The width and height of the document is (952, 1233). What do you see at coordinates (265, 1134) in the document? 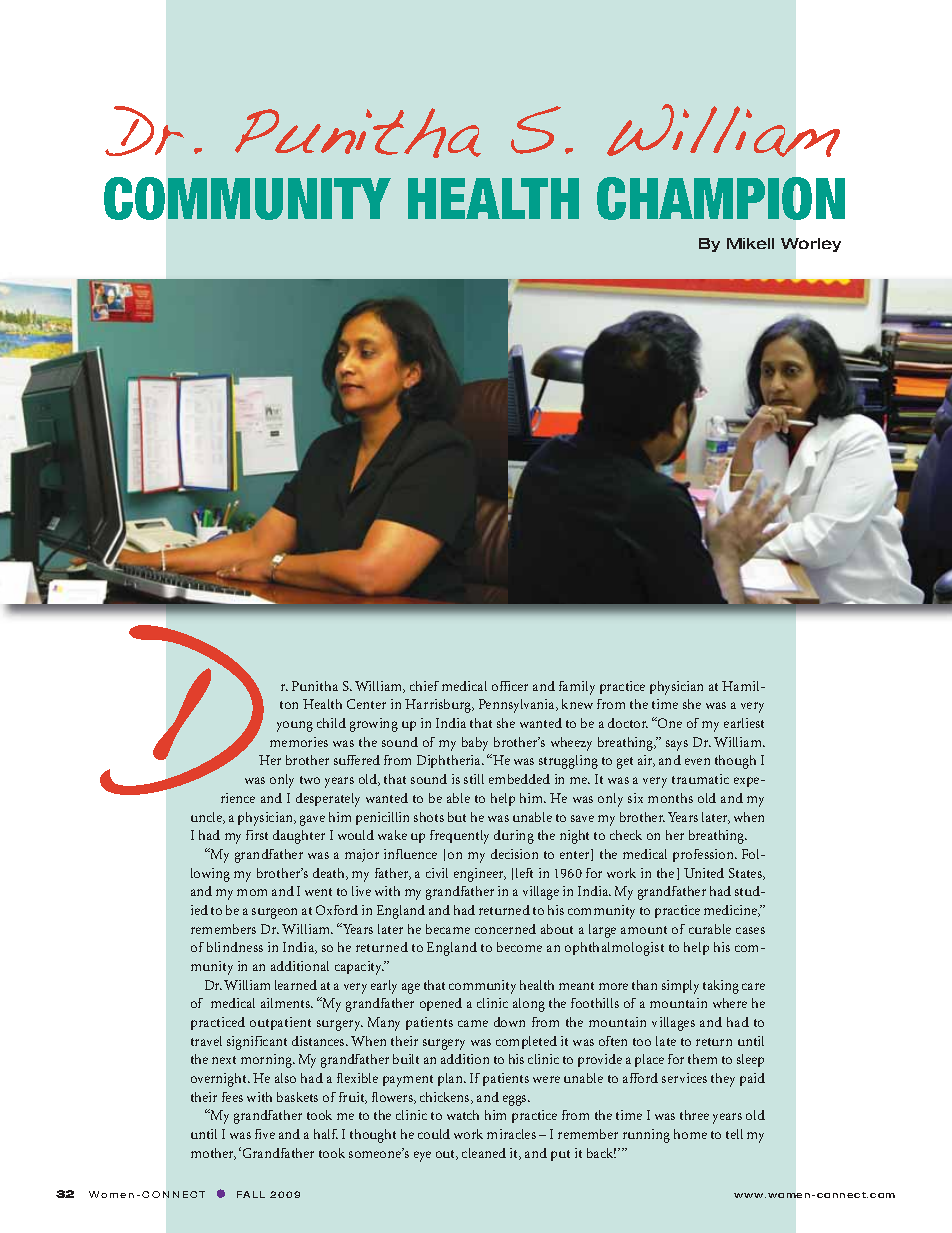
I see `five` at bounding box center [265, 1134].
